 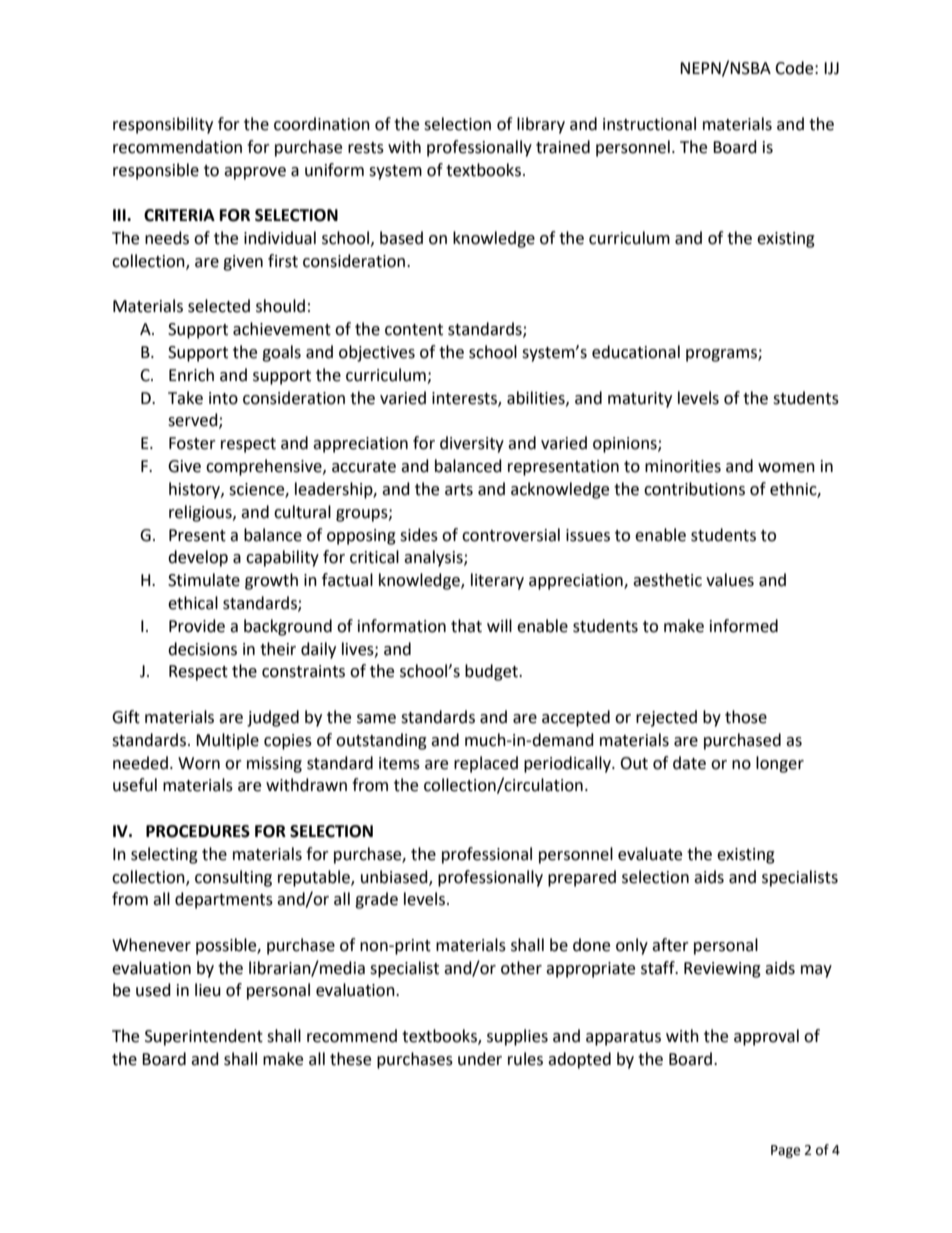 I want to click on under, so click(x=480, y=1059).
